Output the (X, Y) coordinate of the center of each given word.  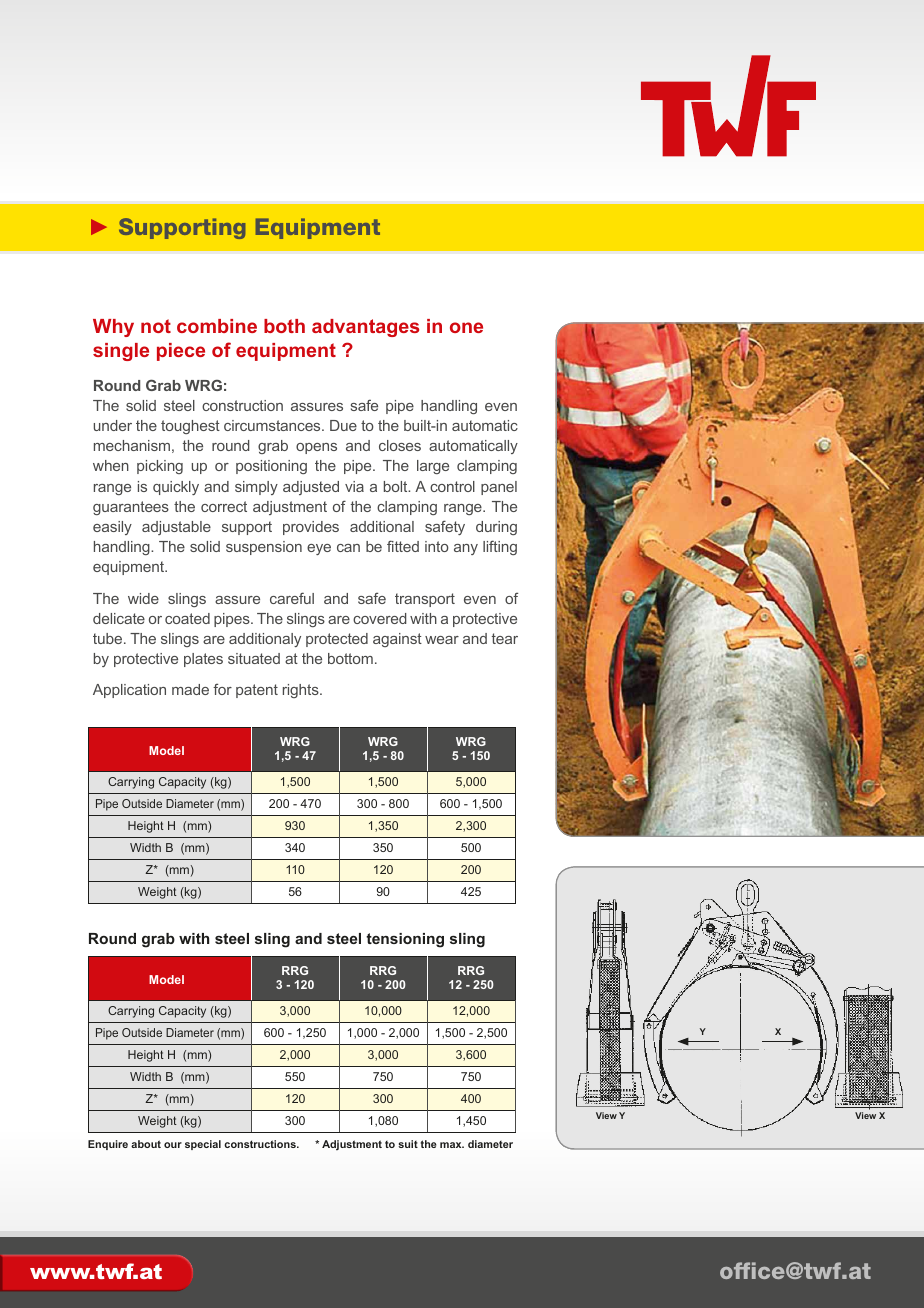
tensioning (405, 940)
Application (129, 691)
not (156, 326)
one (466, 327)
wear (442, 640)
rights (302, 691)
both (284, 326)
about (146, 1144)
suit (408, 1144)
